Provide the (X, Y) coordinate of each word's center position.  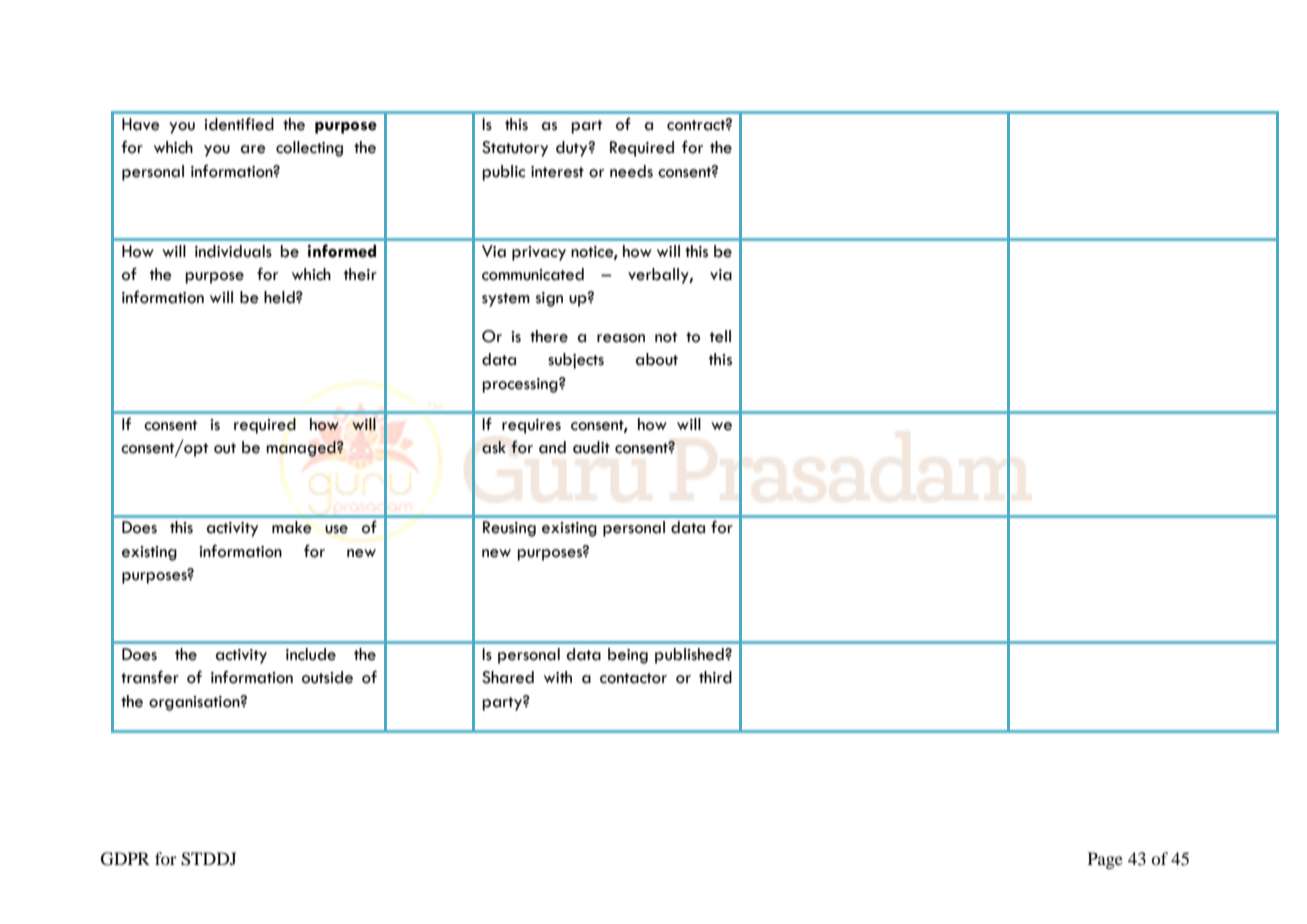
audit (591, 447)
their (360, 274)
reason (621, 338)
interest (557, 172)
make (292, 527)
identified (239, 124)
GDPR (125, 859)
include (311, 654)
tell (720, 336)
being (628, 656)
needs (631, 171)
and (552, 447)
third (715, 677)
